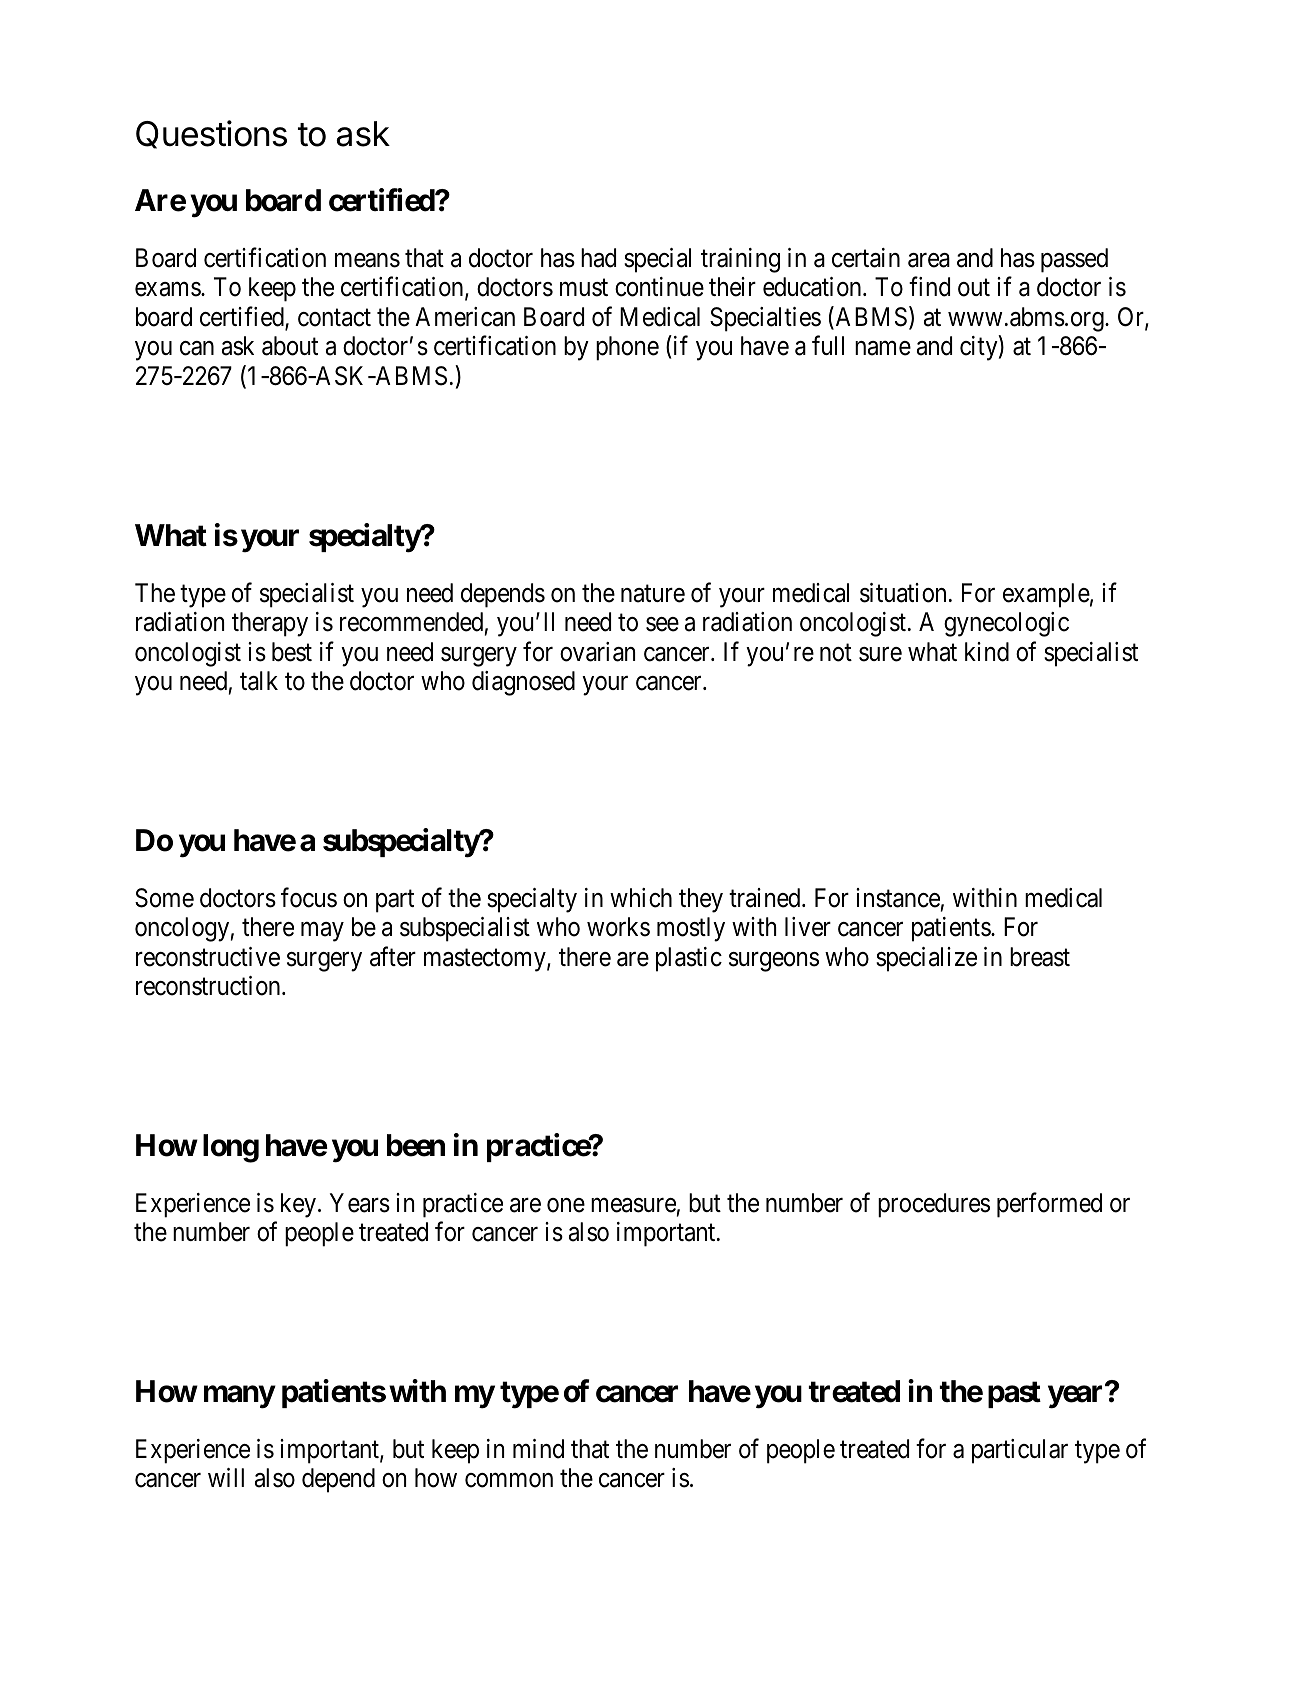  What do you see at coordinates (538, 1449) in the screenshot?
I see `mind` at bounding box center [538, 1449].
